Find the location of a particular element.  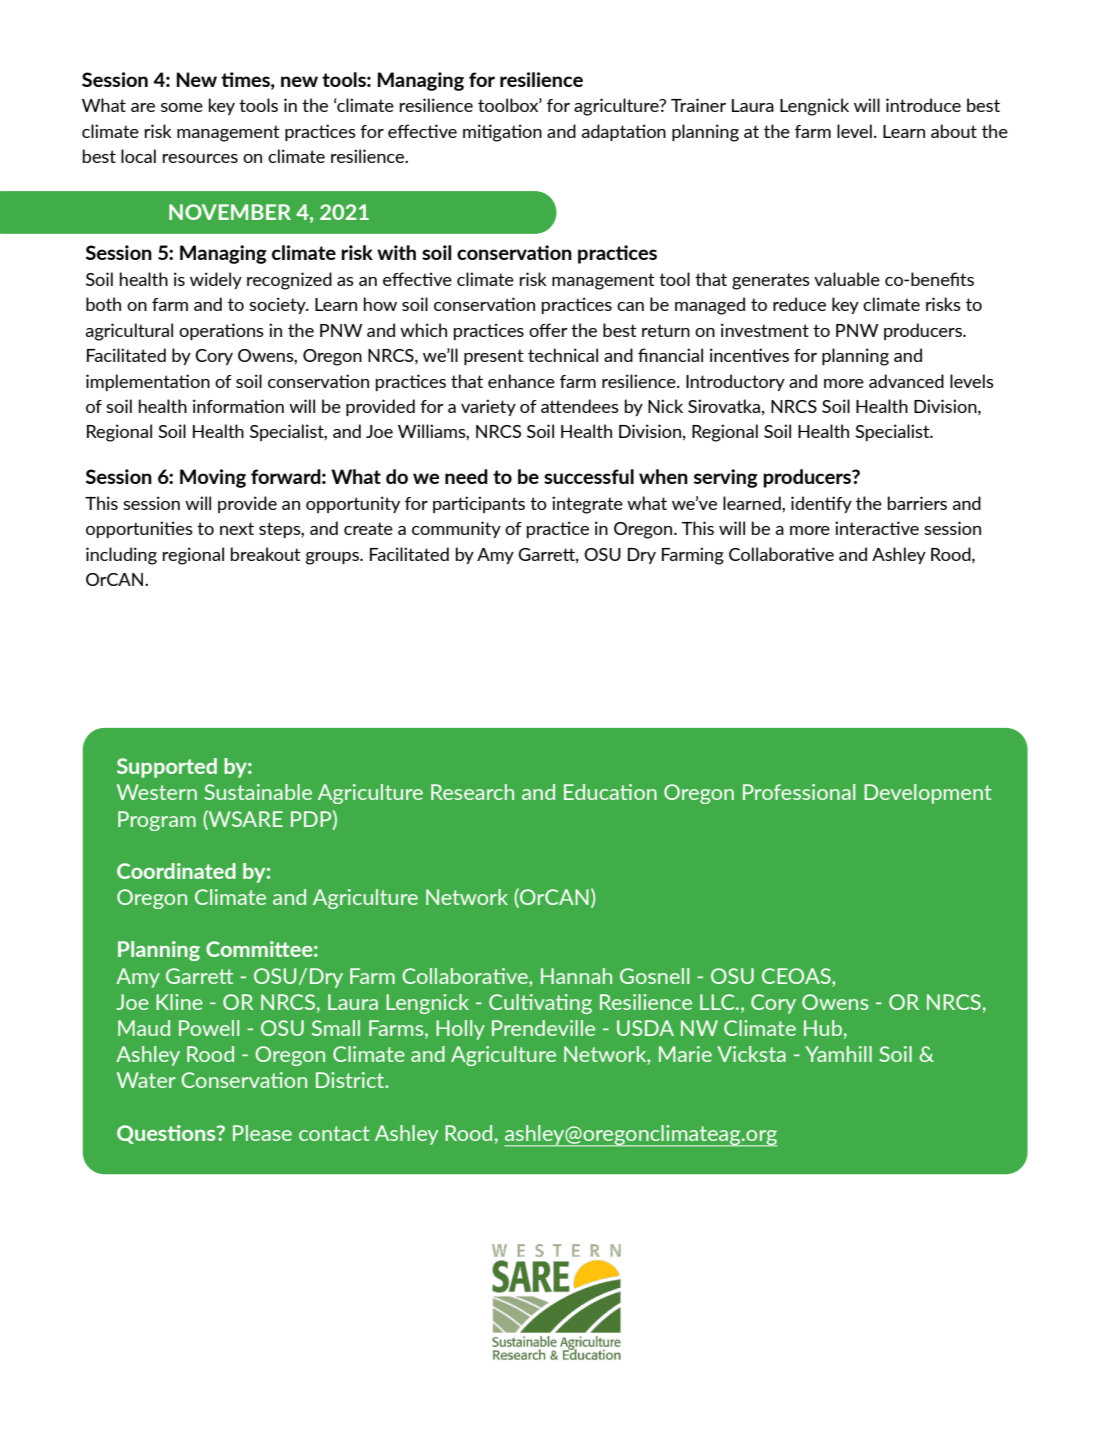

resources is located at coordinates (200, 158).
